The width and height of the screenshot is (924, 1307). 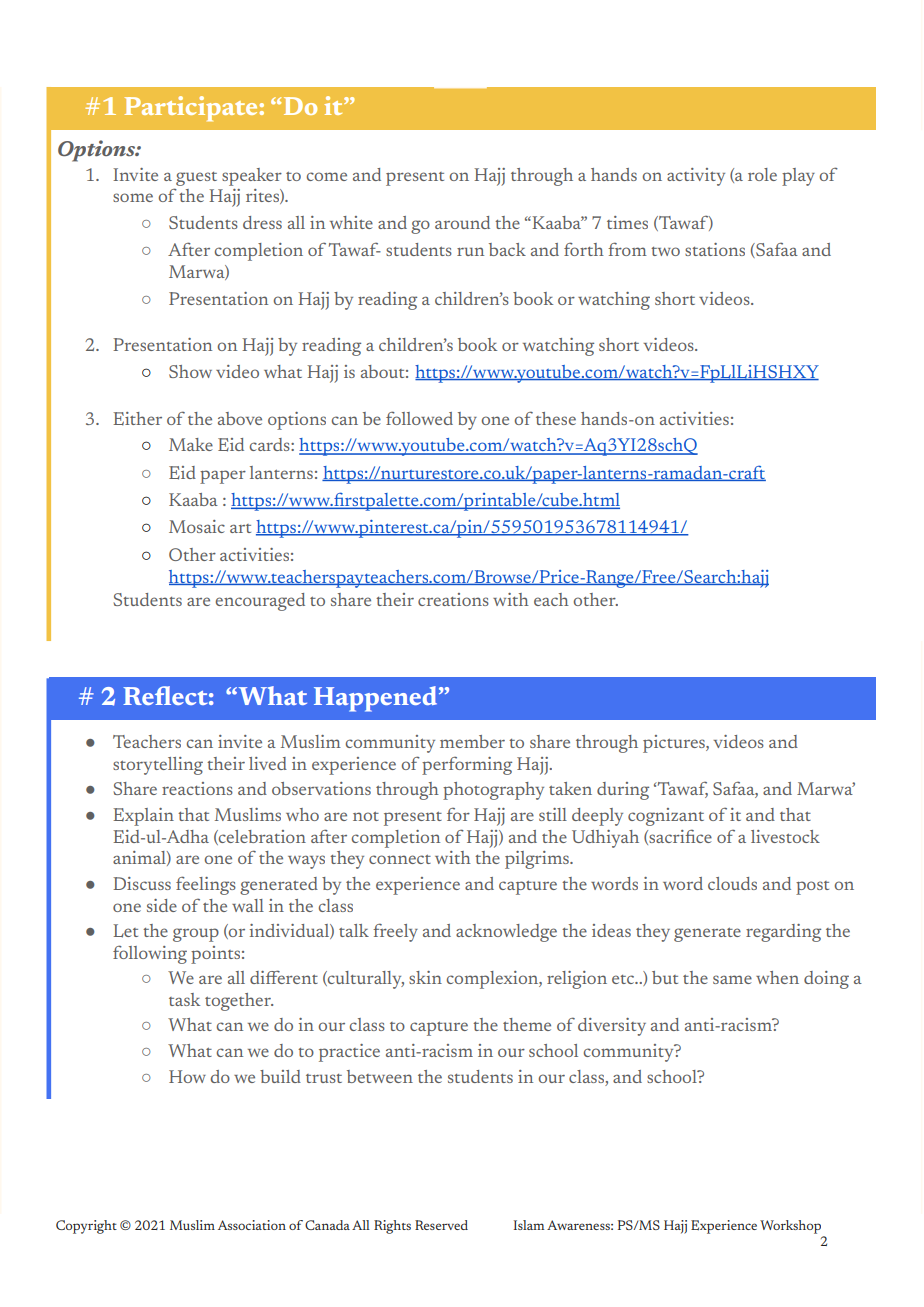 What do you see at coordinates (252, 1225) in the screenshot?
I see `Association` at bounding box center [252, 1225].
